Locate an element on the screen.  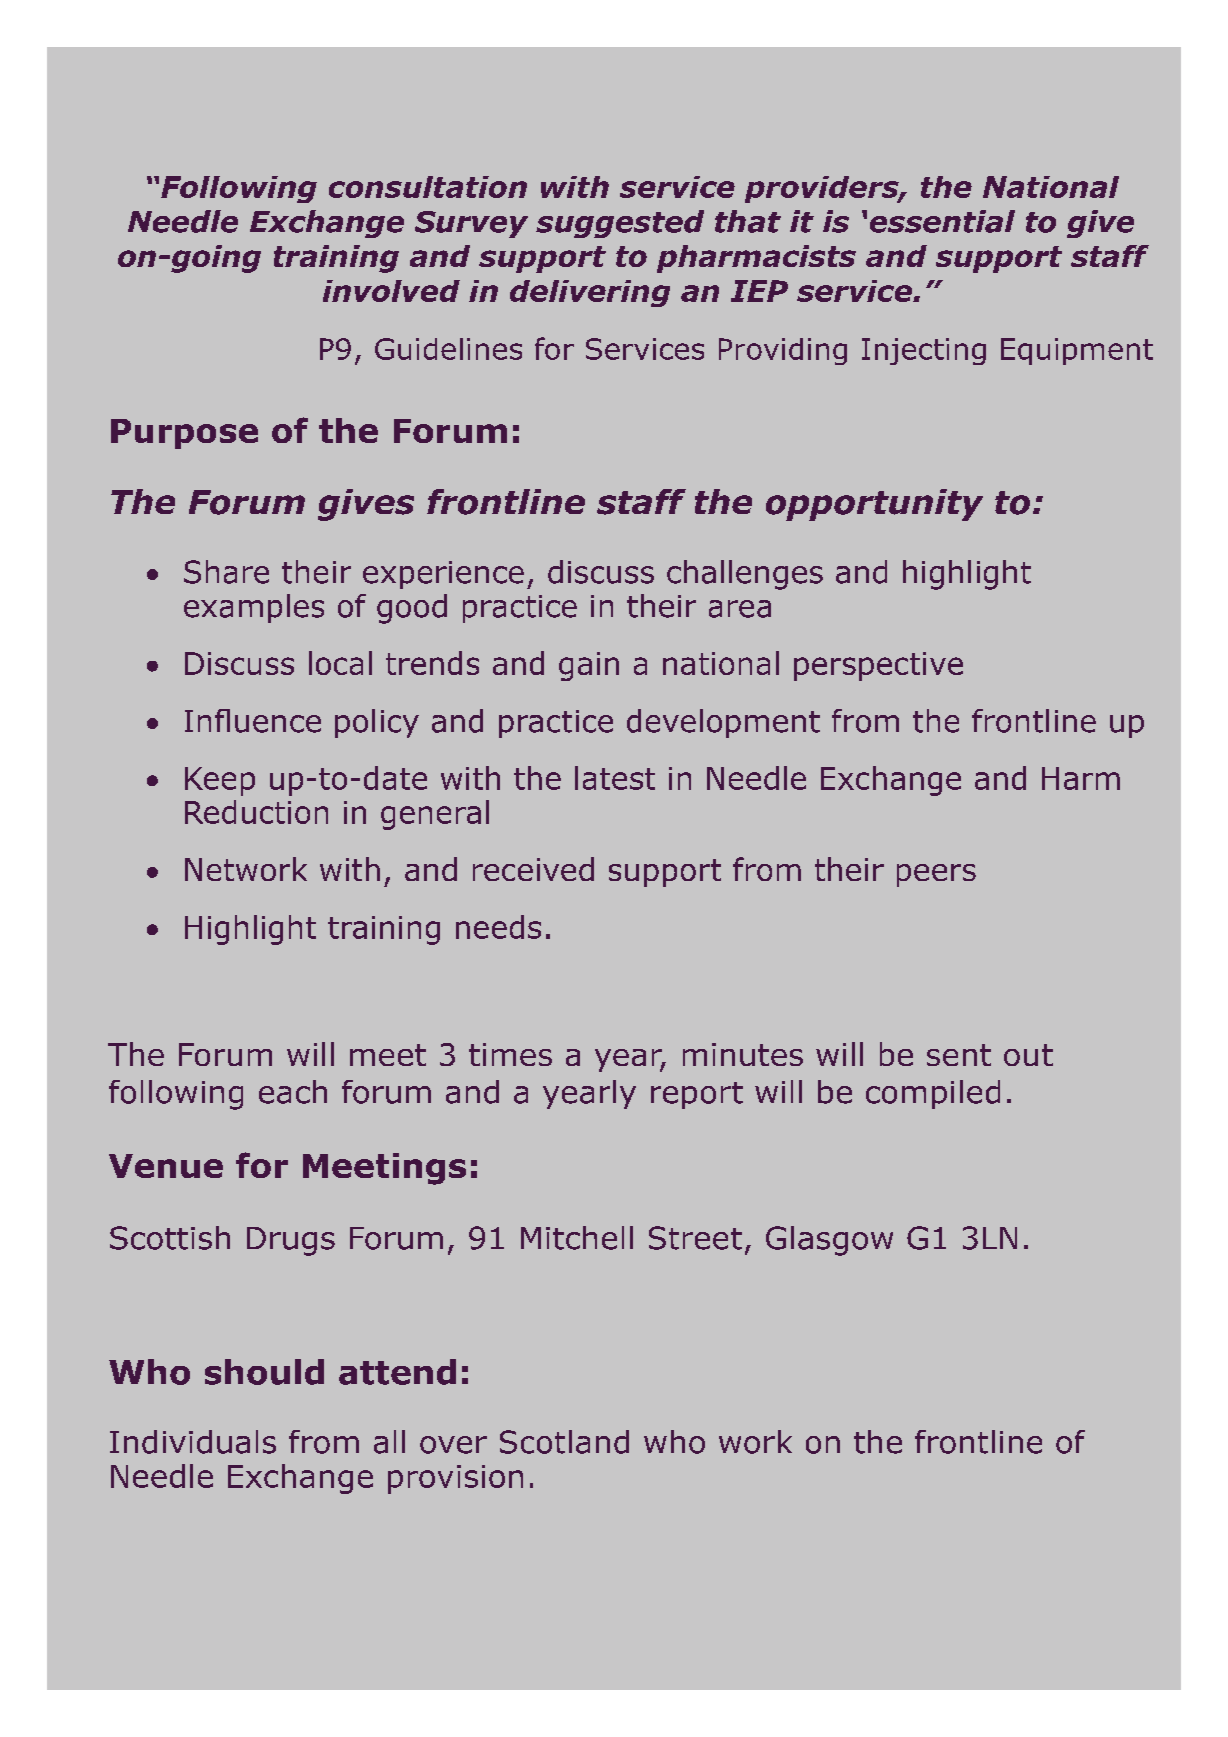
Glasgow is located at coordinates (829, 1241).
